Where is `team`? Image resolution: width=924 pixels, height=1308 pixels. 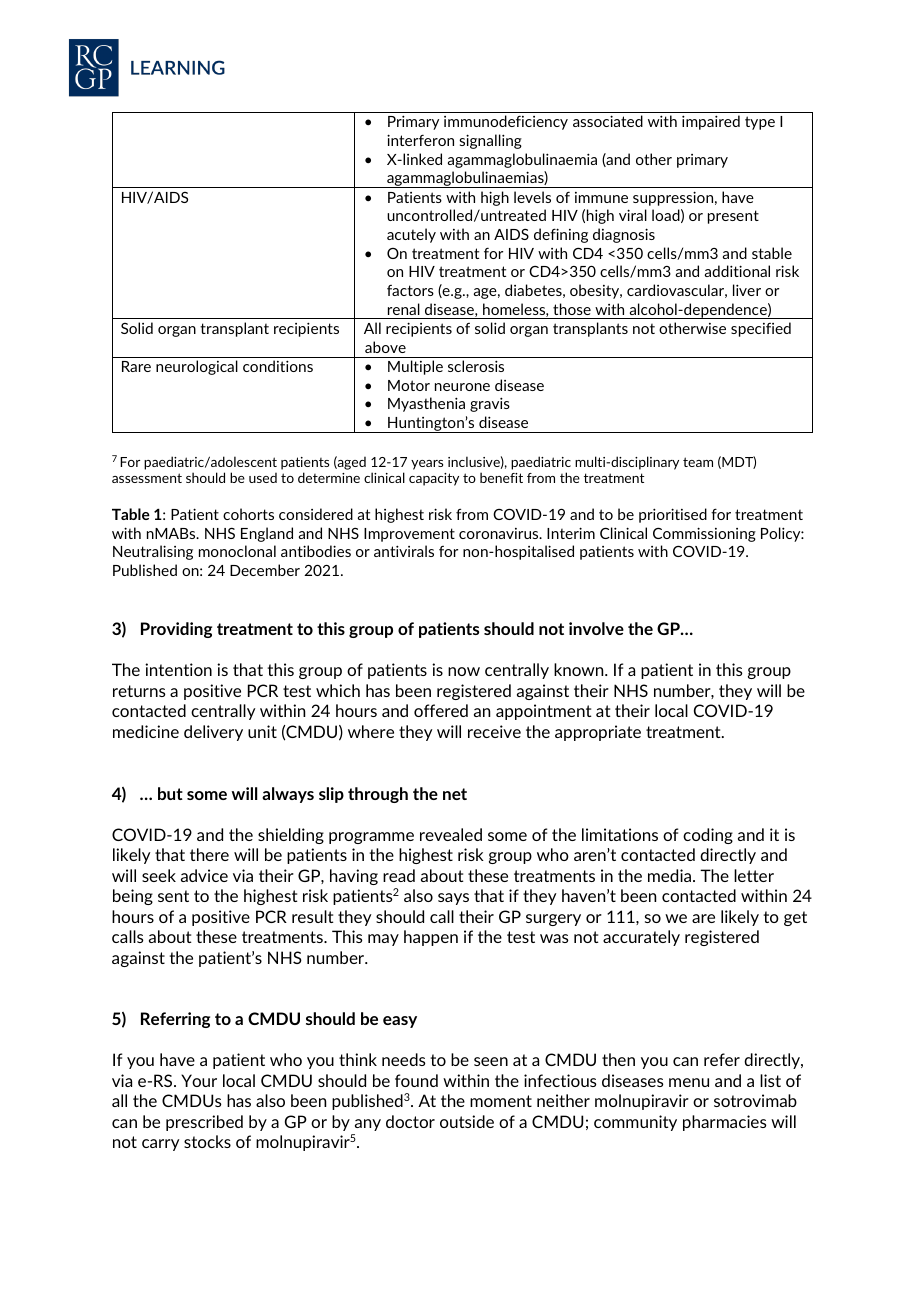 team is located at coordinates (698, 462).
